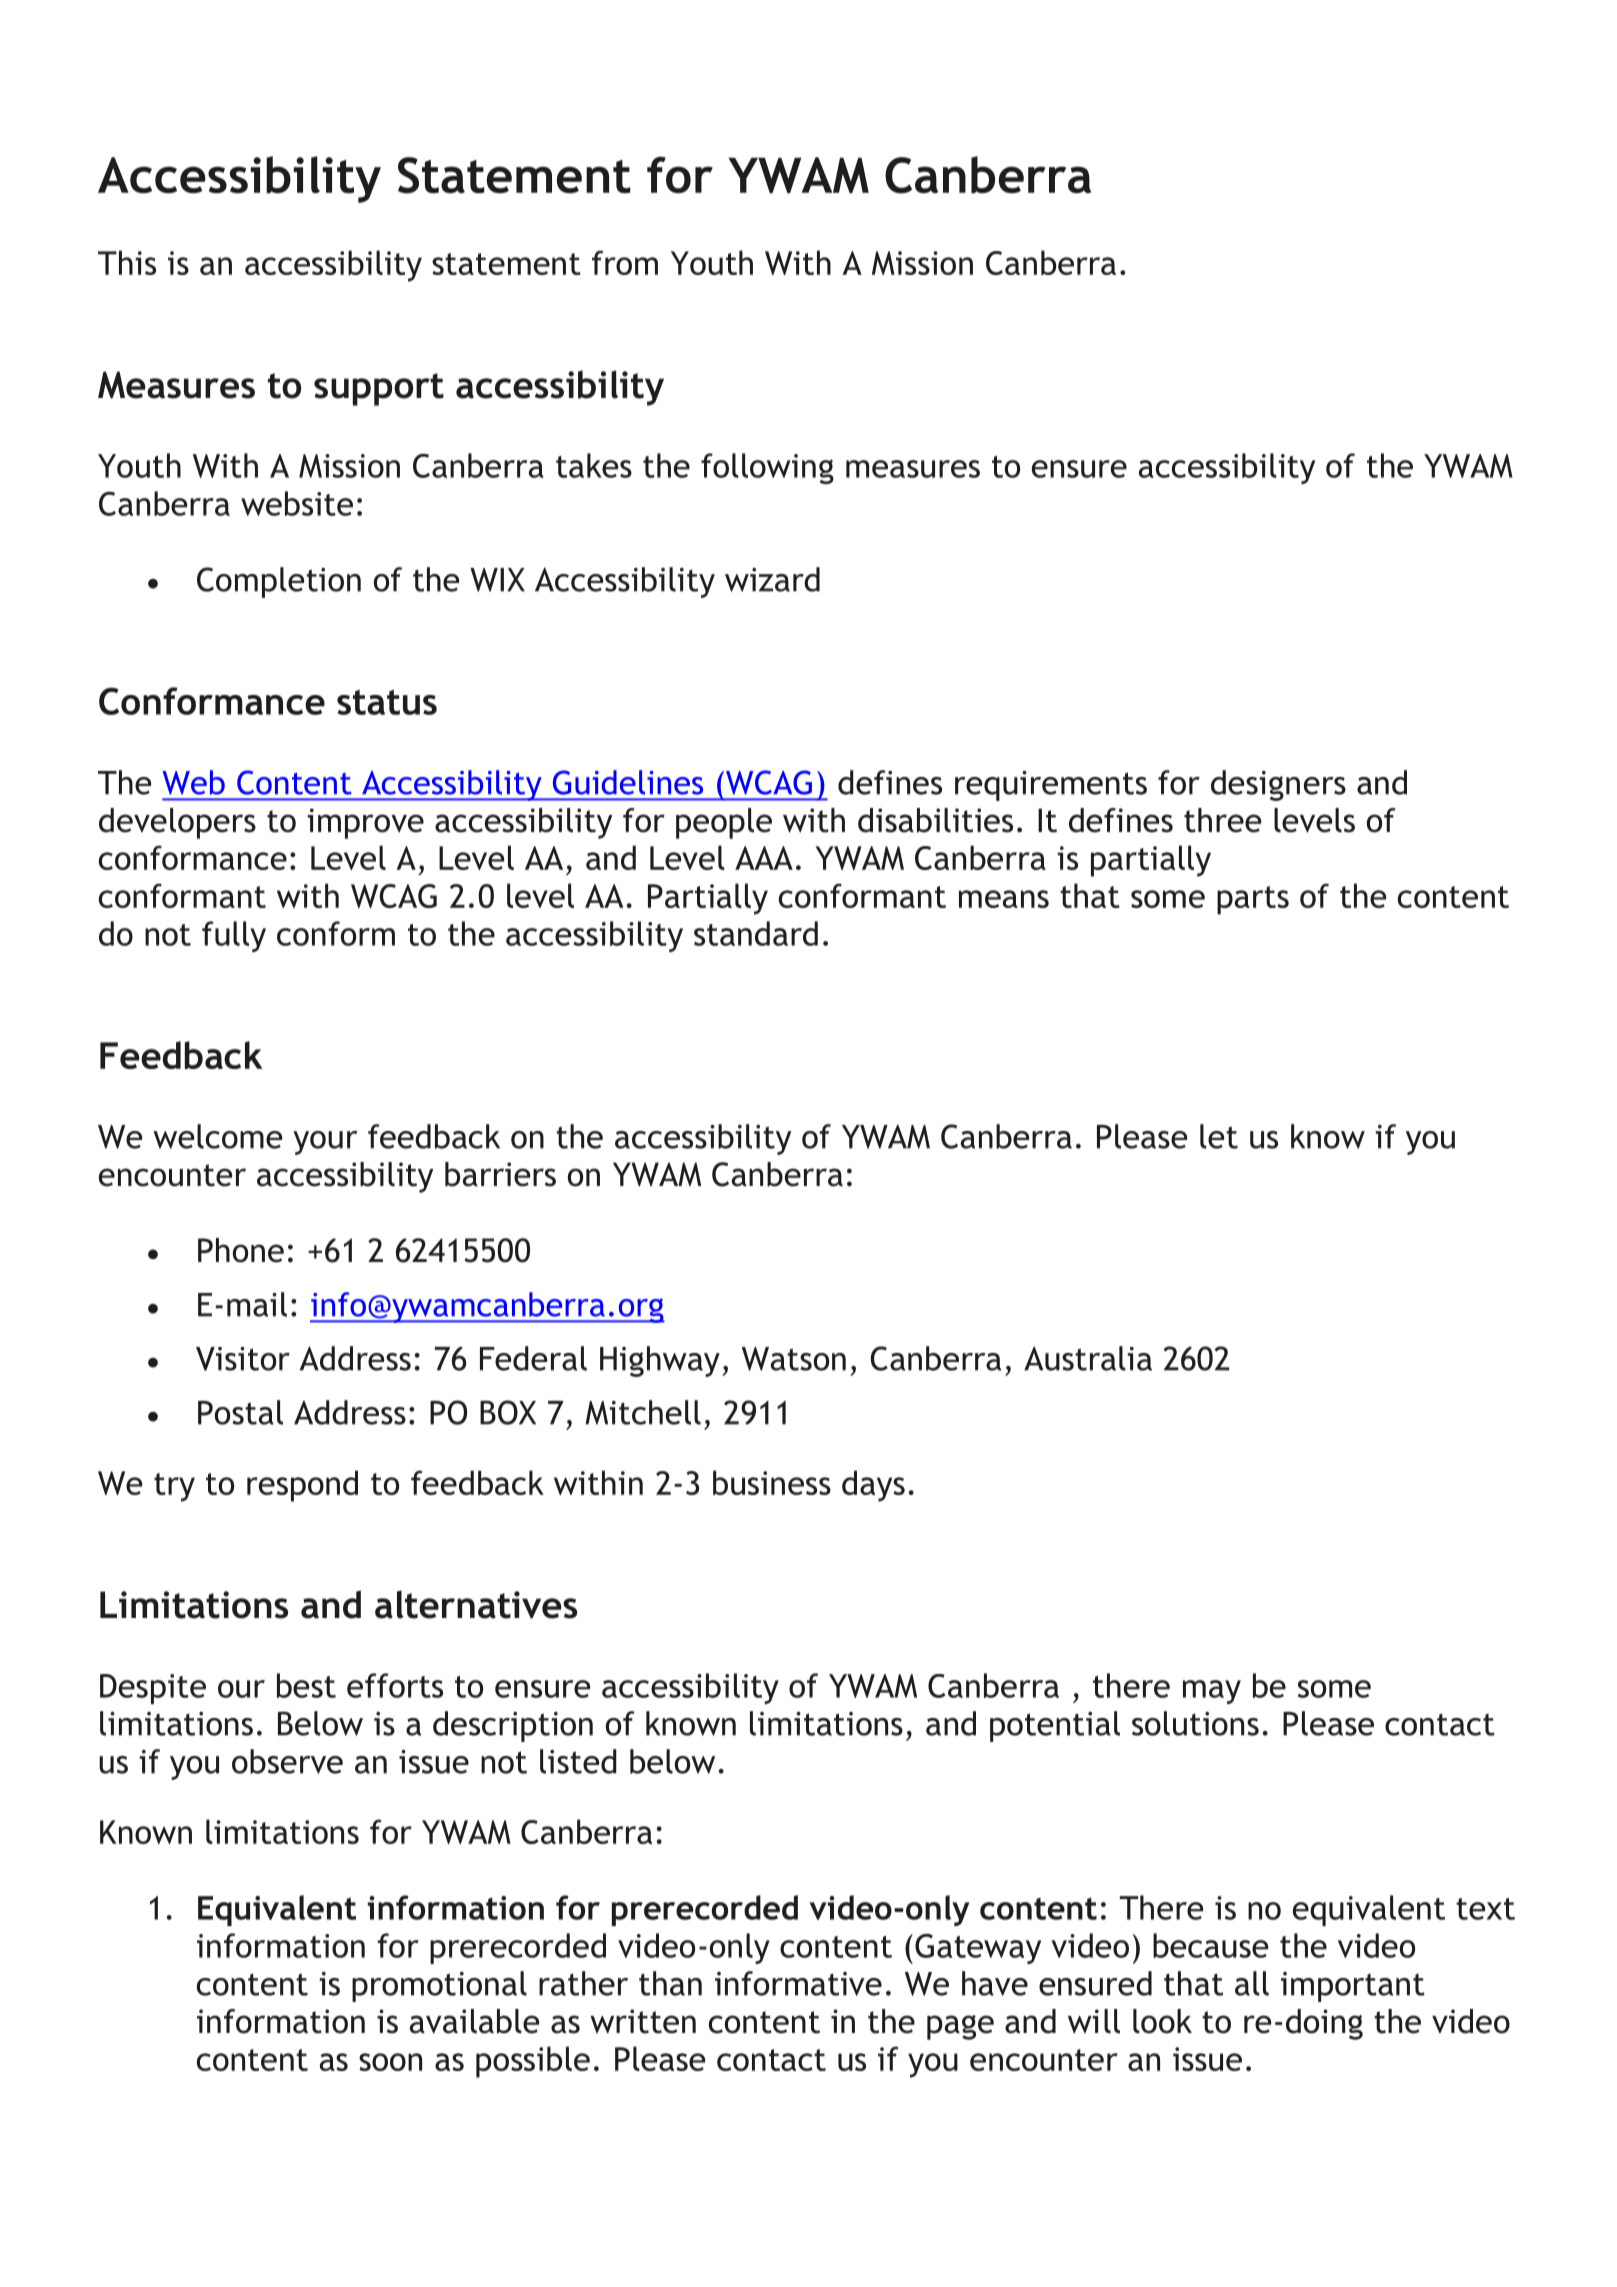 Image resolution: width=1617 pixels, height=2287 pixels. Describe the element at coordinates (390, 2062) in the image. I see `soon` at that location.
